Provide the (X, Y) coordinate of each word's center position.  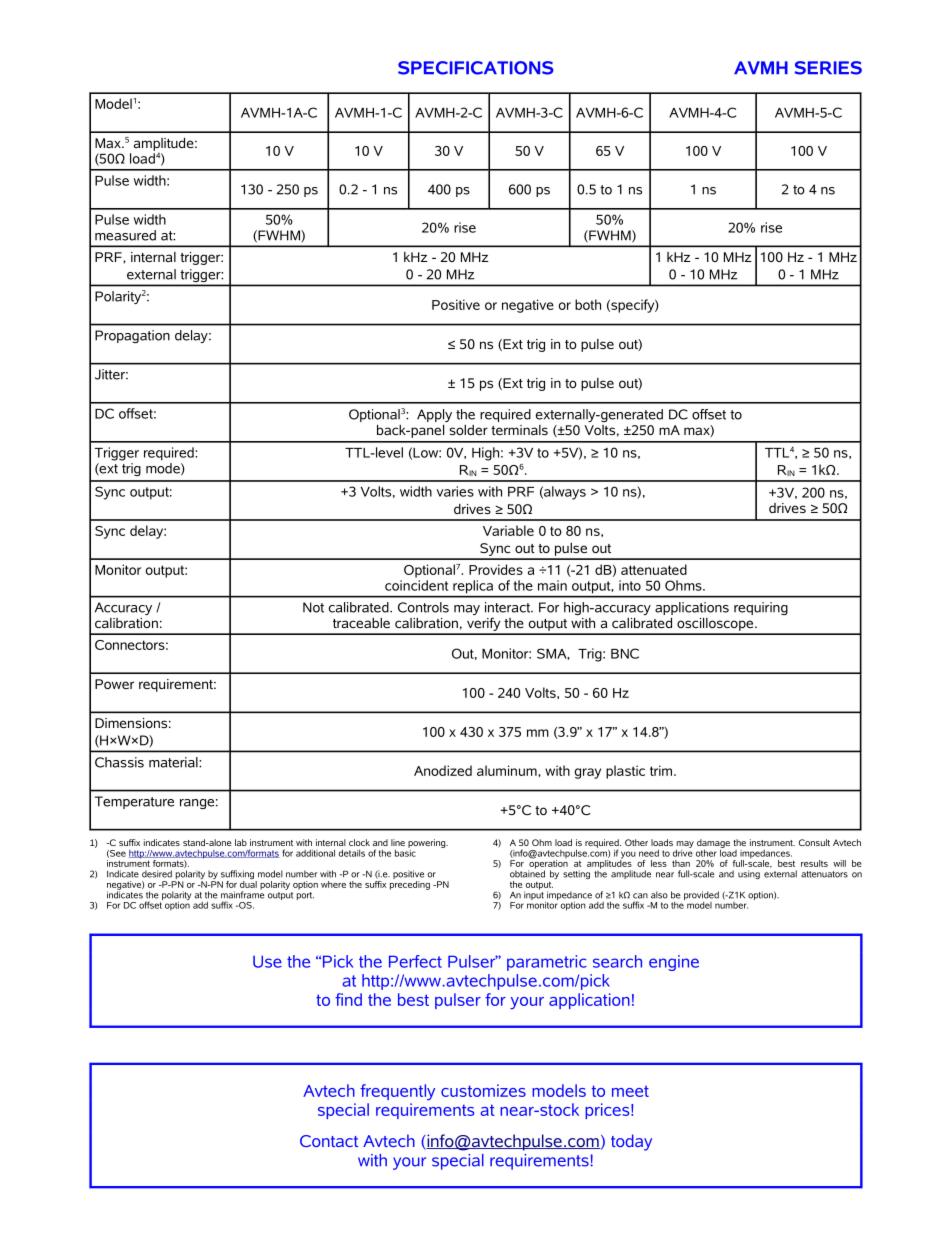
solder (468, 430)
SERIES (828, 68)
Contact (329, 1141)
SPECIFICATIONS (476, 68)
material (174, 762)
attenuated (654, 569)
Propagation (132, 336)
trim (662, 770)
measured (125, 235)
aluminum (508, 770)
